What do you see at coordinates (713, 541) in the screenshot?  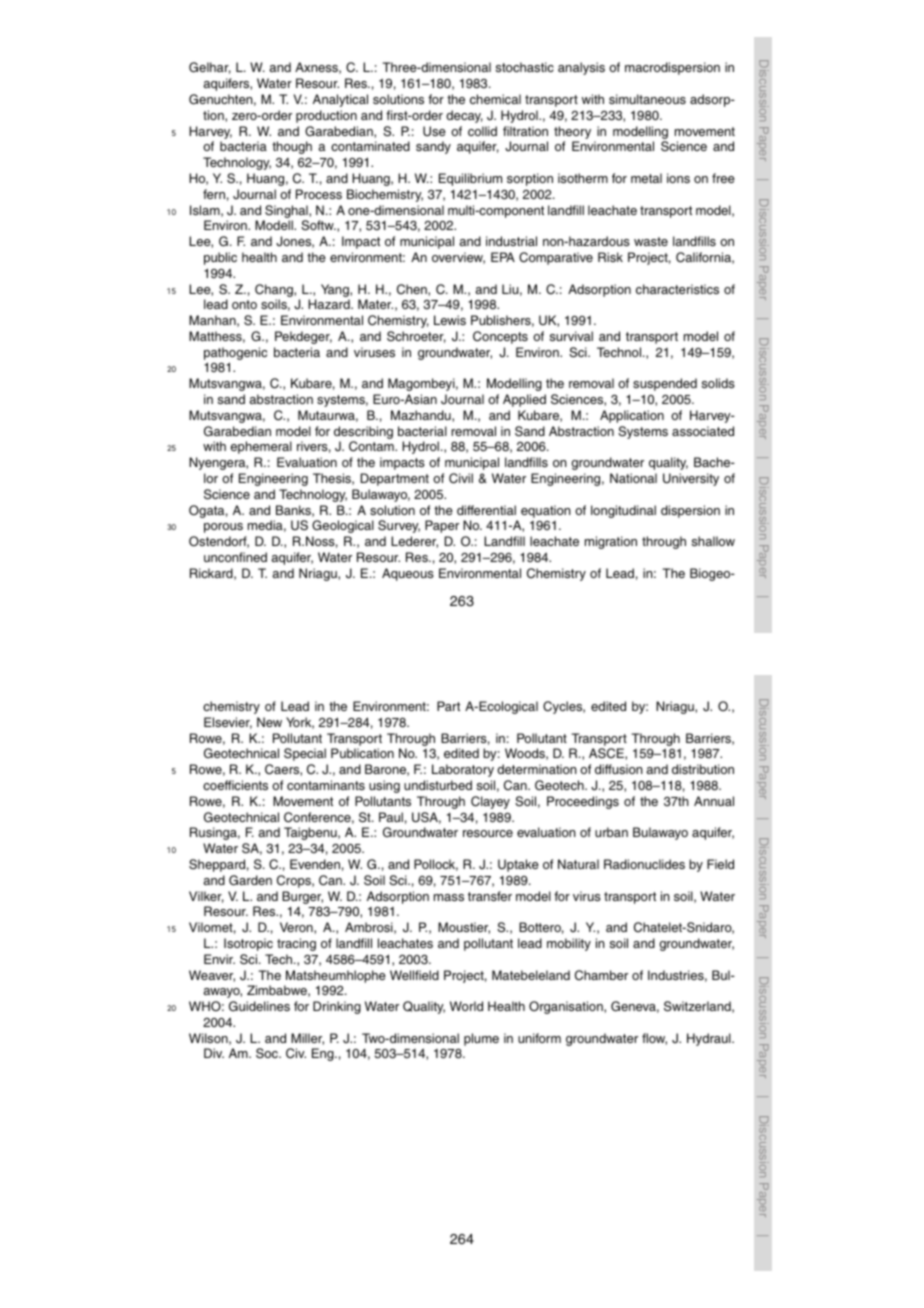 I see `shallow` at bounding box center [713, 541].
